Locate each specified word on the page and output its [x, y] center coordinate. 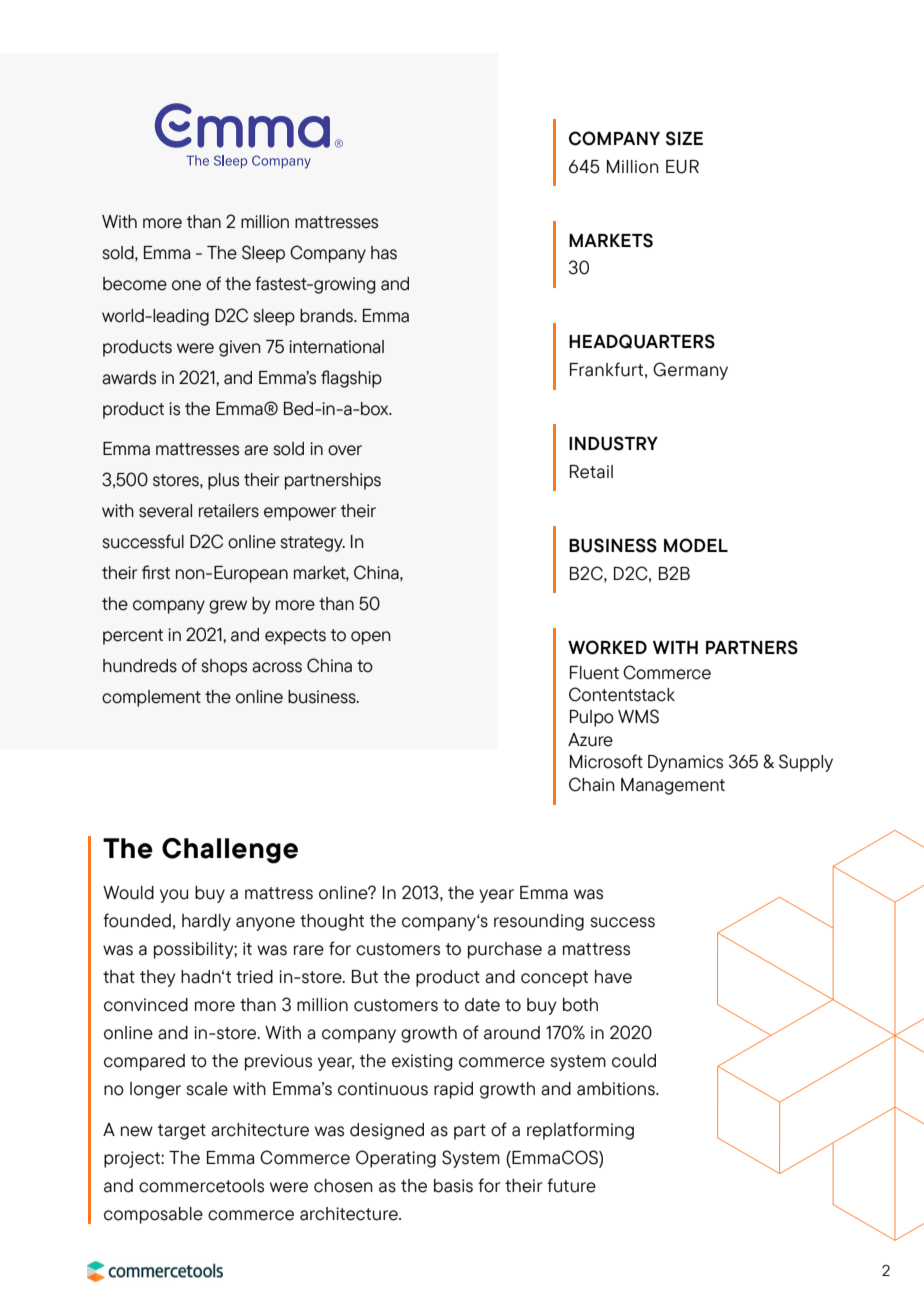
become [135, 284]
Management [673, 786]
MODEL [696, 545]
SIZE [684, 138]
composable [153, 1215]
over [345, 450]
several [165, 511]
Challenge [230, 851]
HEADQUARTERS [642, 341]
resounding [539, 922]
